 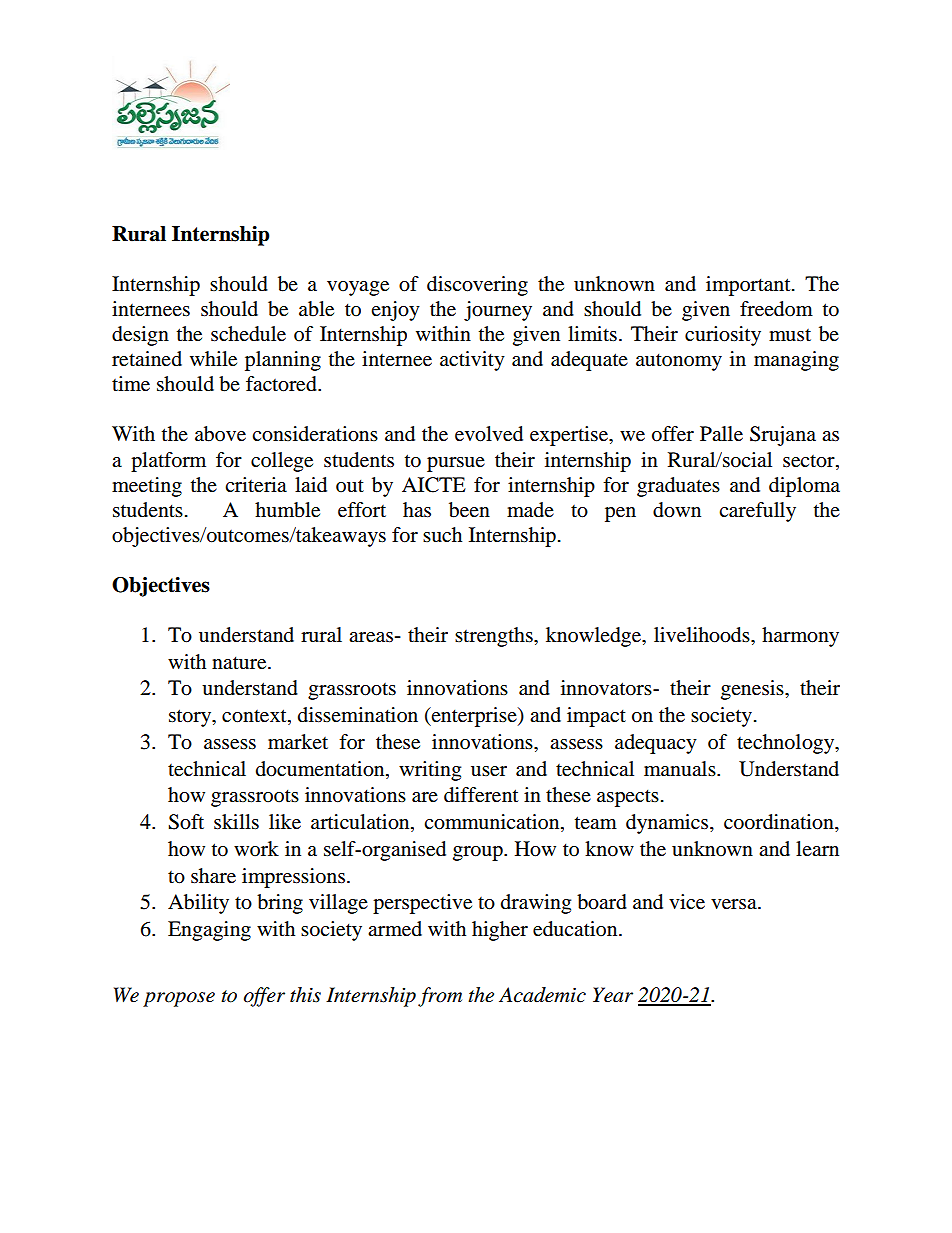 I want to click on propose, so click(x=179, y=999).
